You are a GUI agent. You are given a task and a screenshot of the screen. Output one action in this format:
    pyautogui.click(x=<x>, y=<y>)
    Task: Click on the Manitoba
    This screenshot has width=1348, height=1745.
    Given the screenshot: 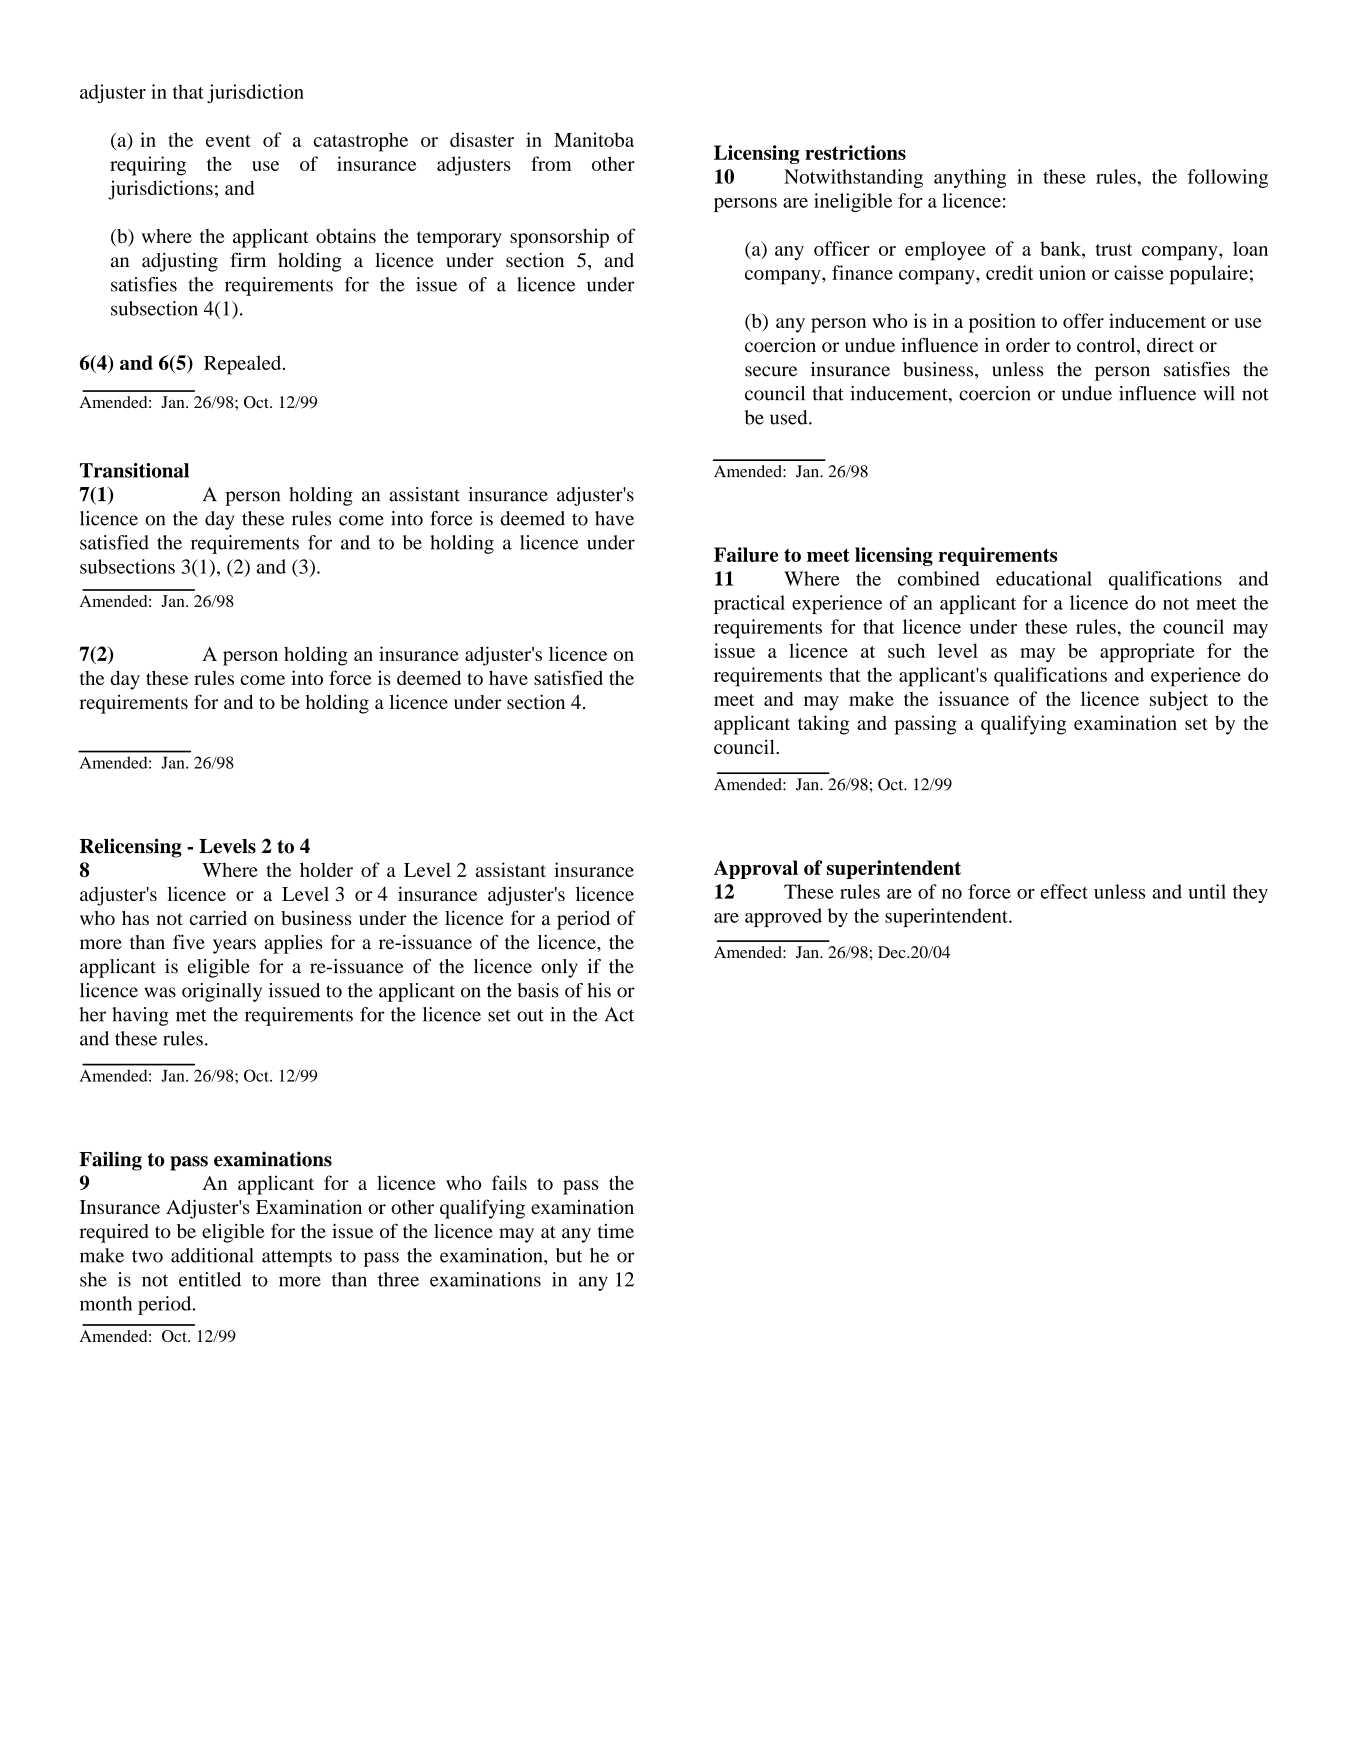 What is the action you would take?
    pyautogui.click(x=594, y=139)
